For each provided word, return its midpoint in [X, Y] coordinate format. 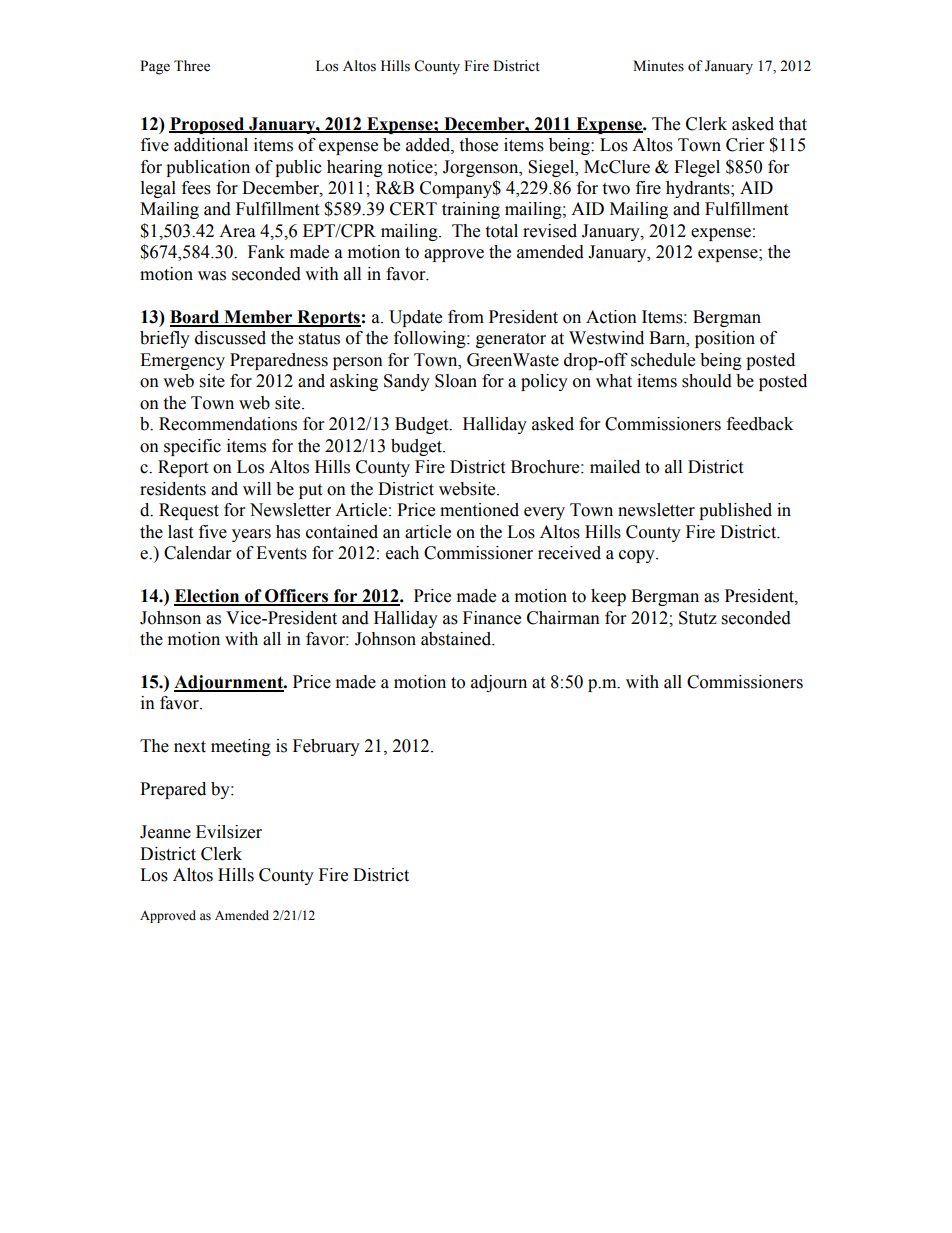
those [478, 145]
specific [192, 447]
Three [192, 66]
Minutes [658, 66]
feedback [760, 424]
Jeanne [165, 832]
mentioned [479, 510]
